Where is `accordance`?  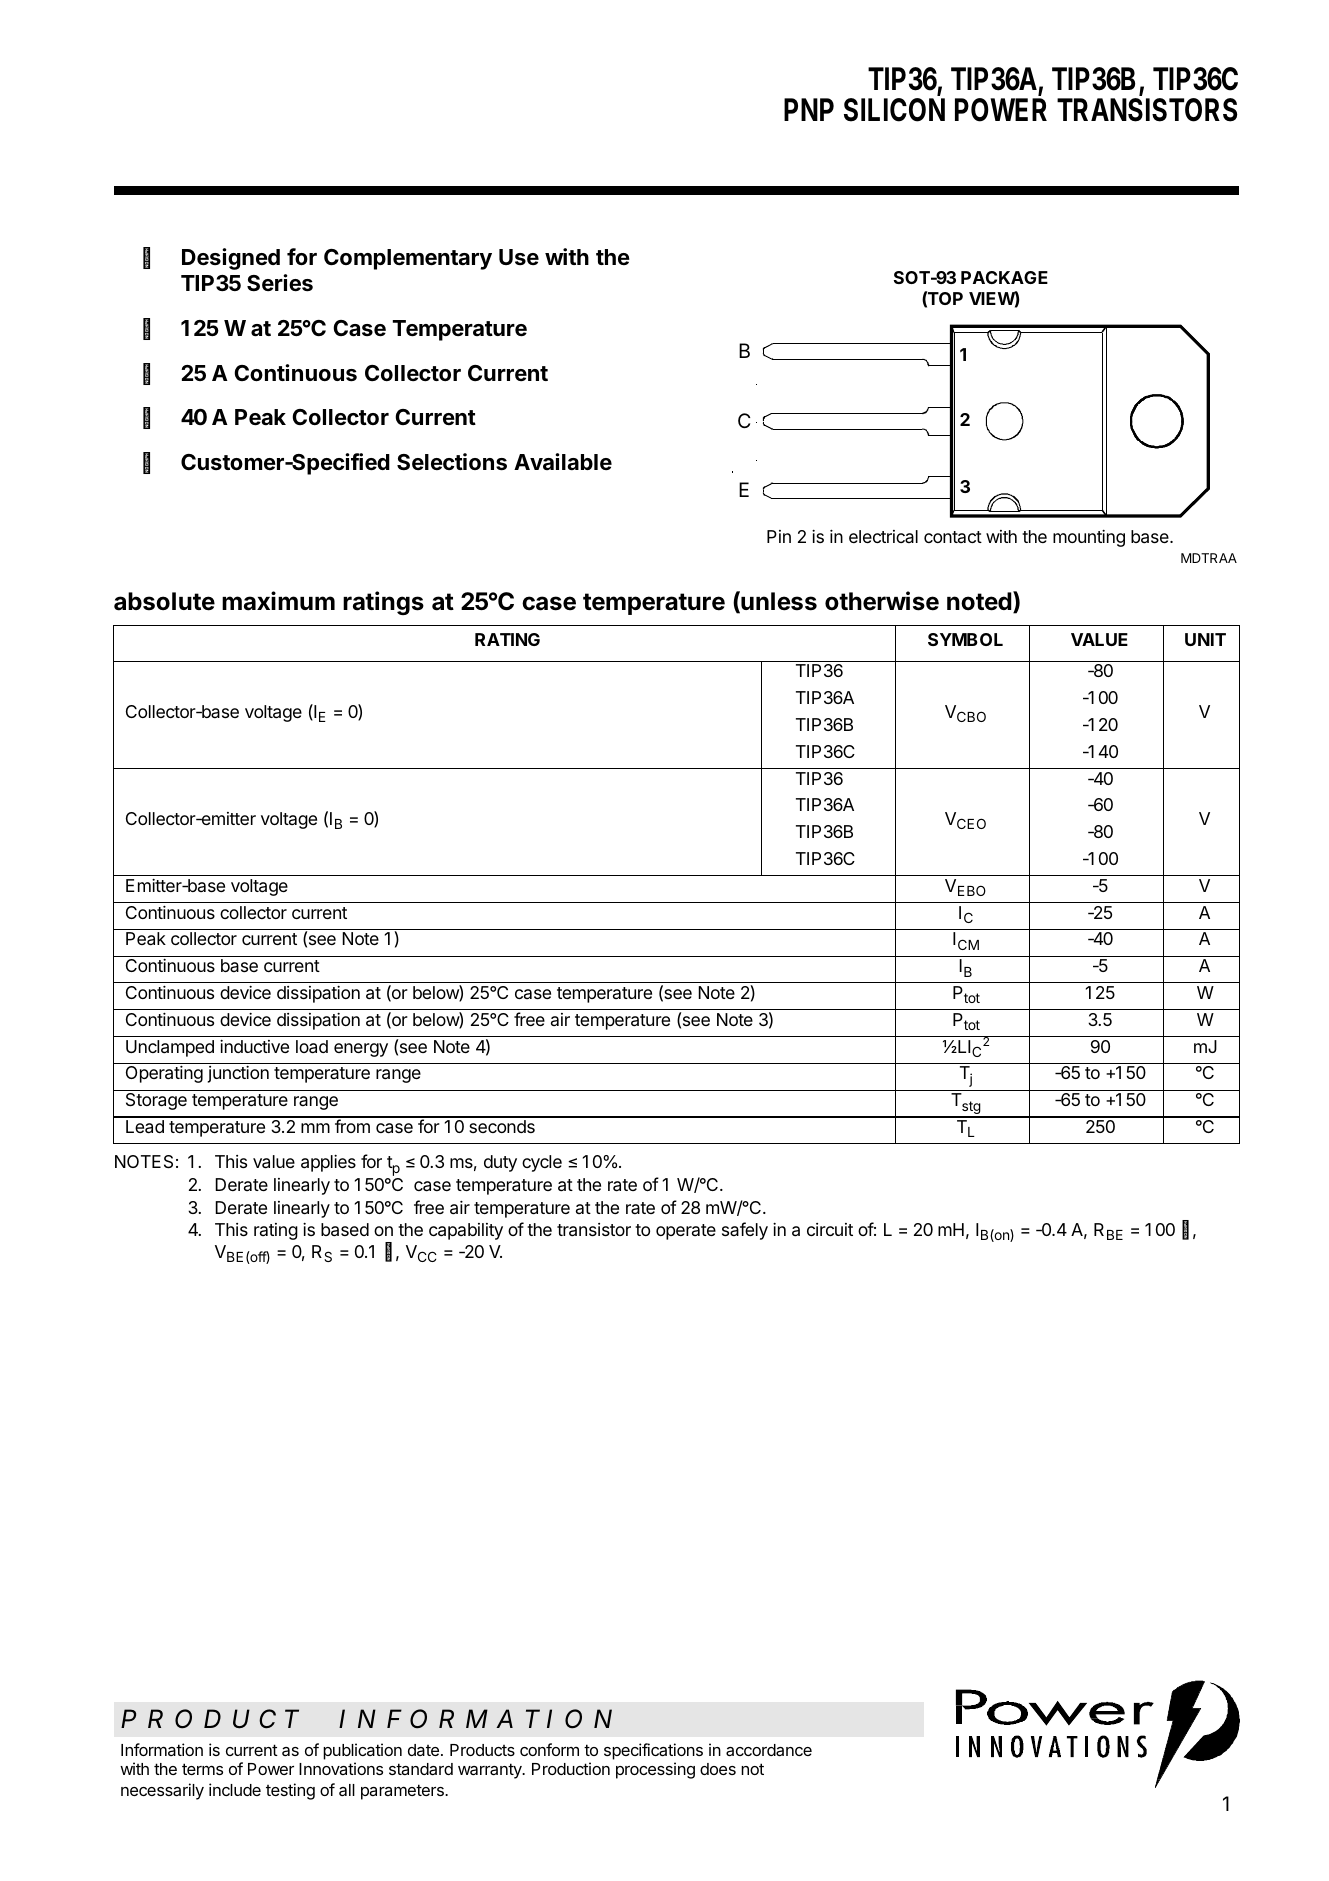 accordance is located at coordinates (769, 1750).
